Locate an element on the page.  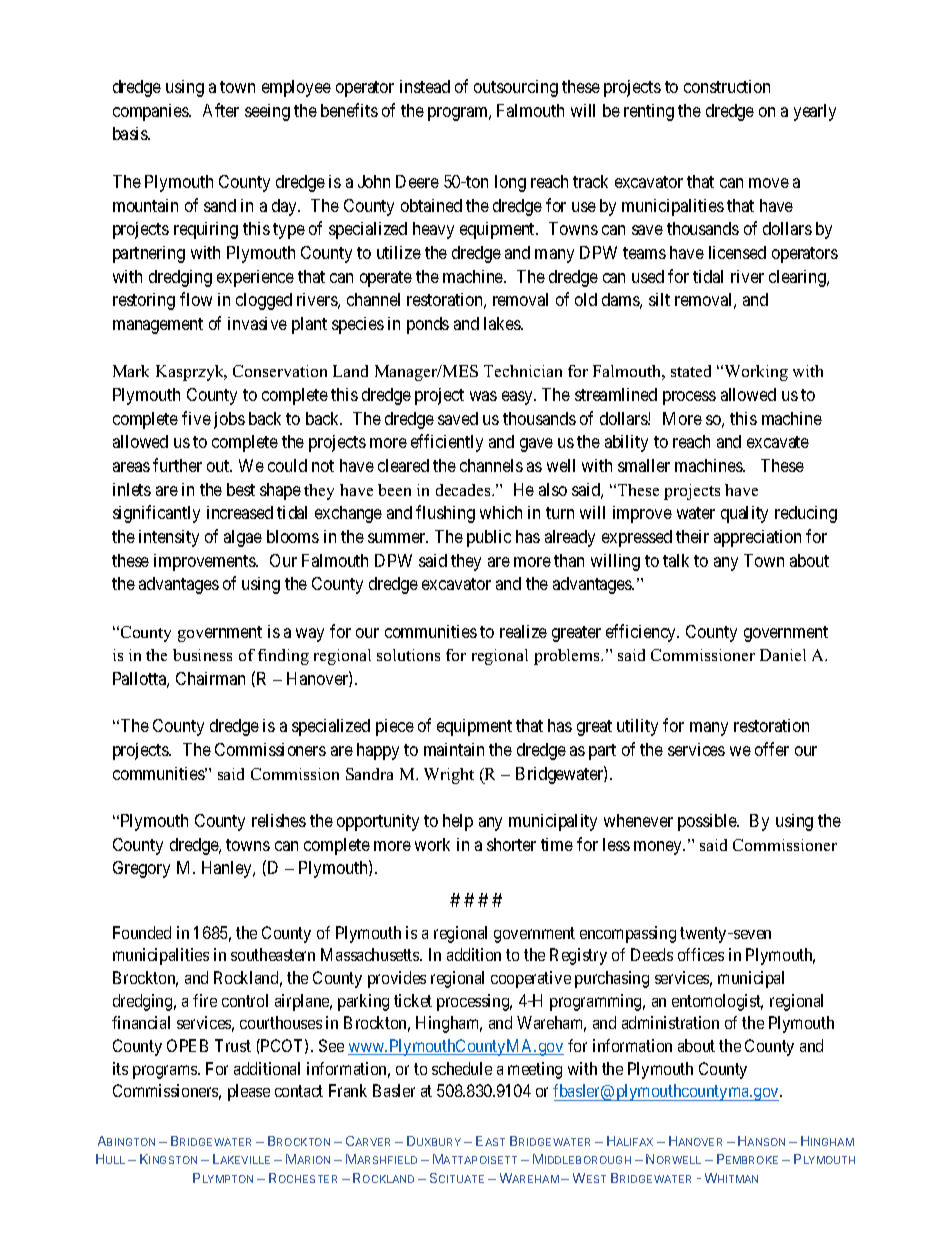
After is located at coordinates (221, 110).
